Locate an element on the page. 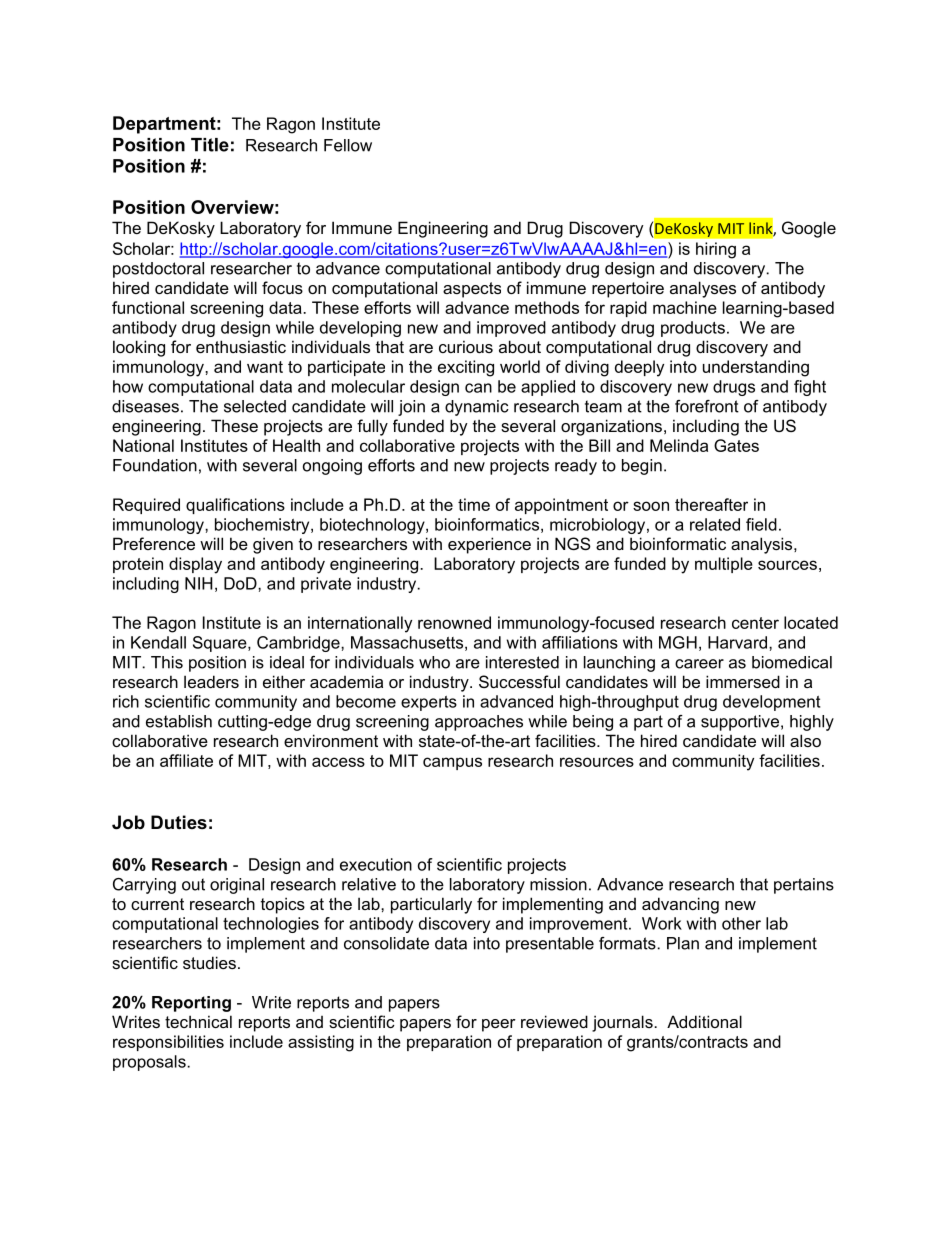  renowned is located at coordinates (454, 622).
